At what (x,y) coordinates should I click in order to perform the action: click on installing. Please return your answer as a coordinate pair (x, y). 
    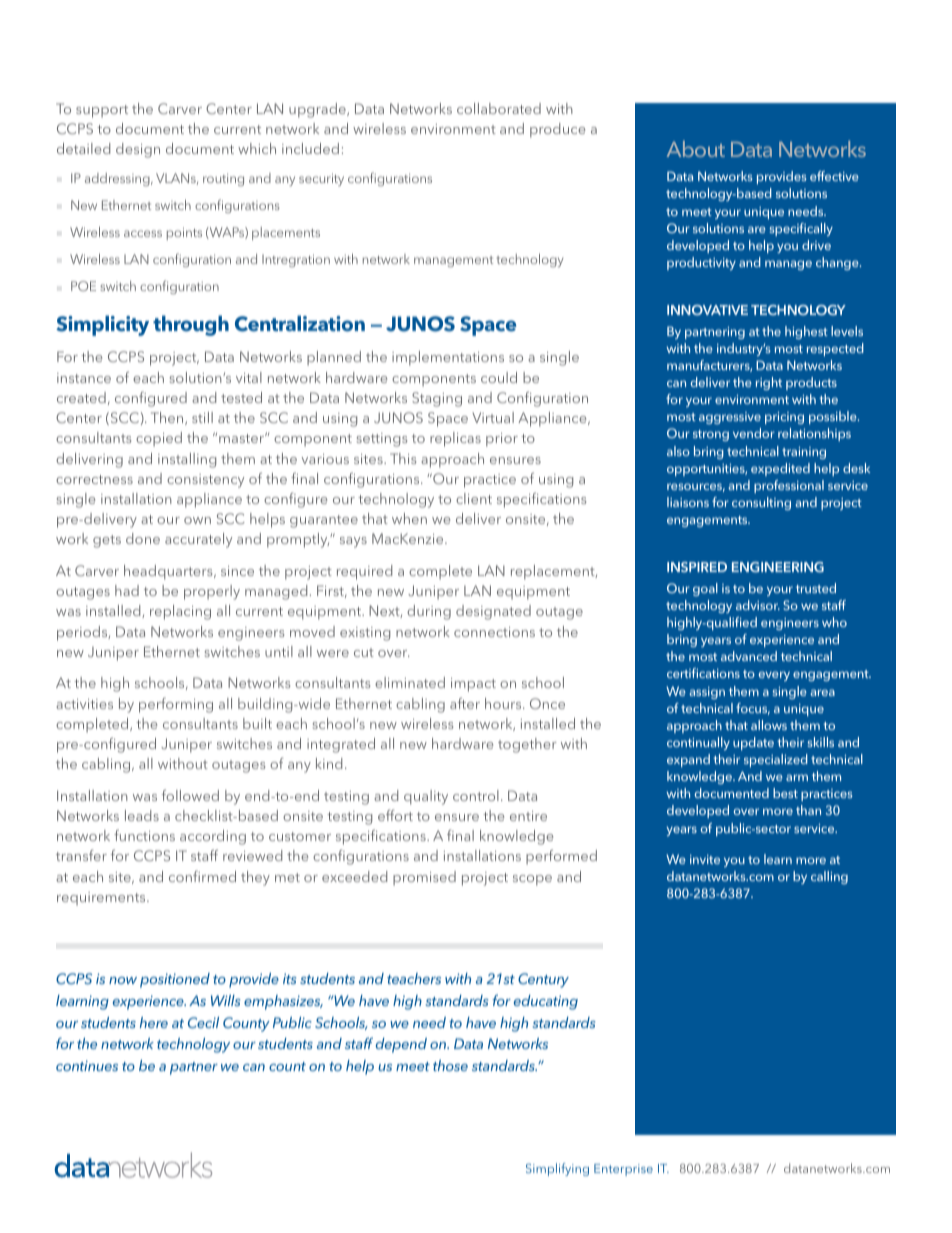
    Looking at the image, I should click on (187, 460).
